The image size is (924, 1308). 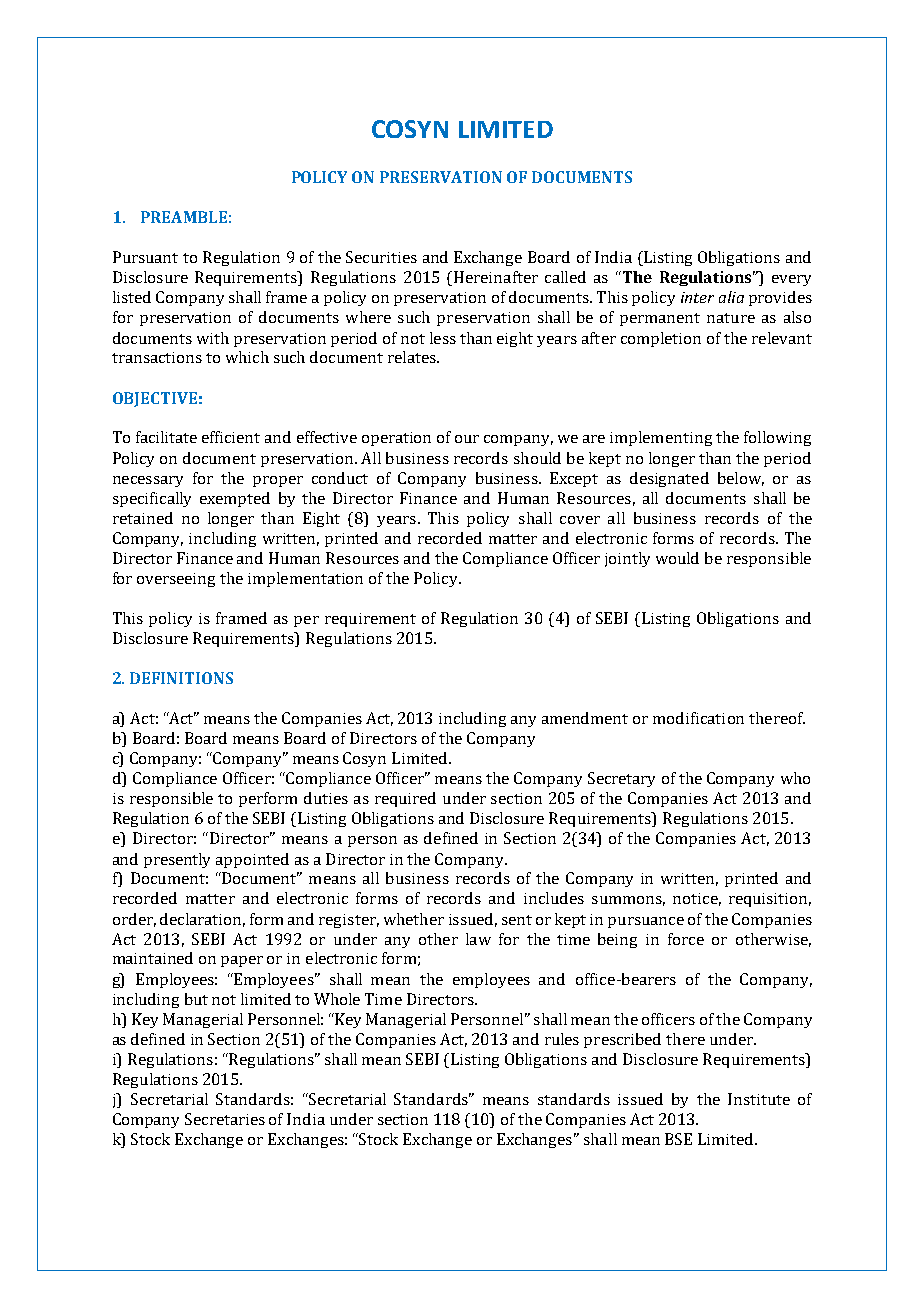 What do you see at coordinates (698, 718) in the page?
I see `modification` at bounding box center [698, 718].
